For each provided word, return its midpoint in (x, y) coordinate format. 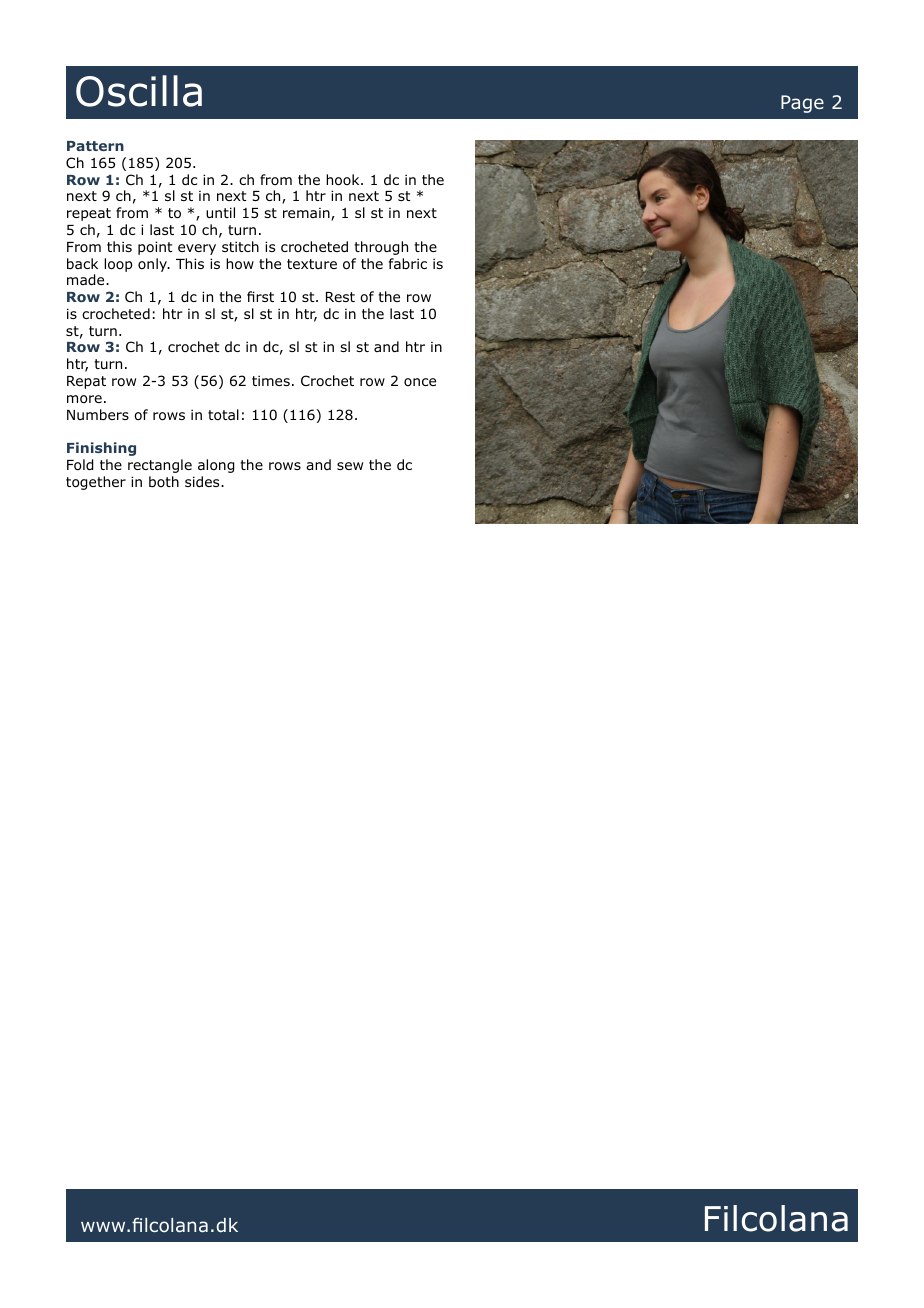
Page (802, 104)
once (420, 382)
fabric (408, 263)
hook (344, 180)
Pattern (95, 146)
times (271, 380)
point (155, 248)
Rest (340, 297)
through (381, 248)
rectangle (160, 466)
